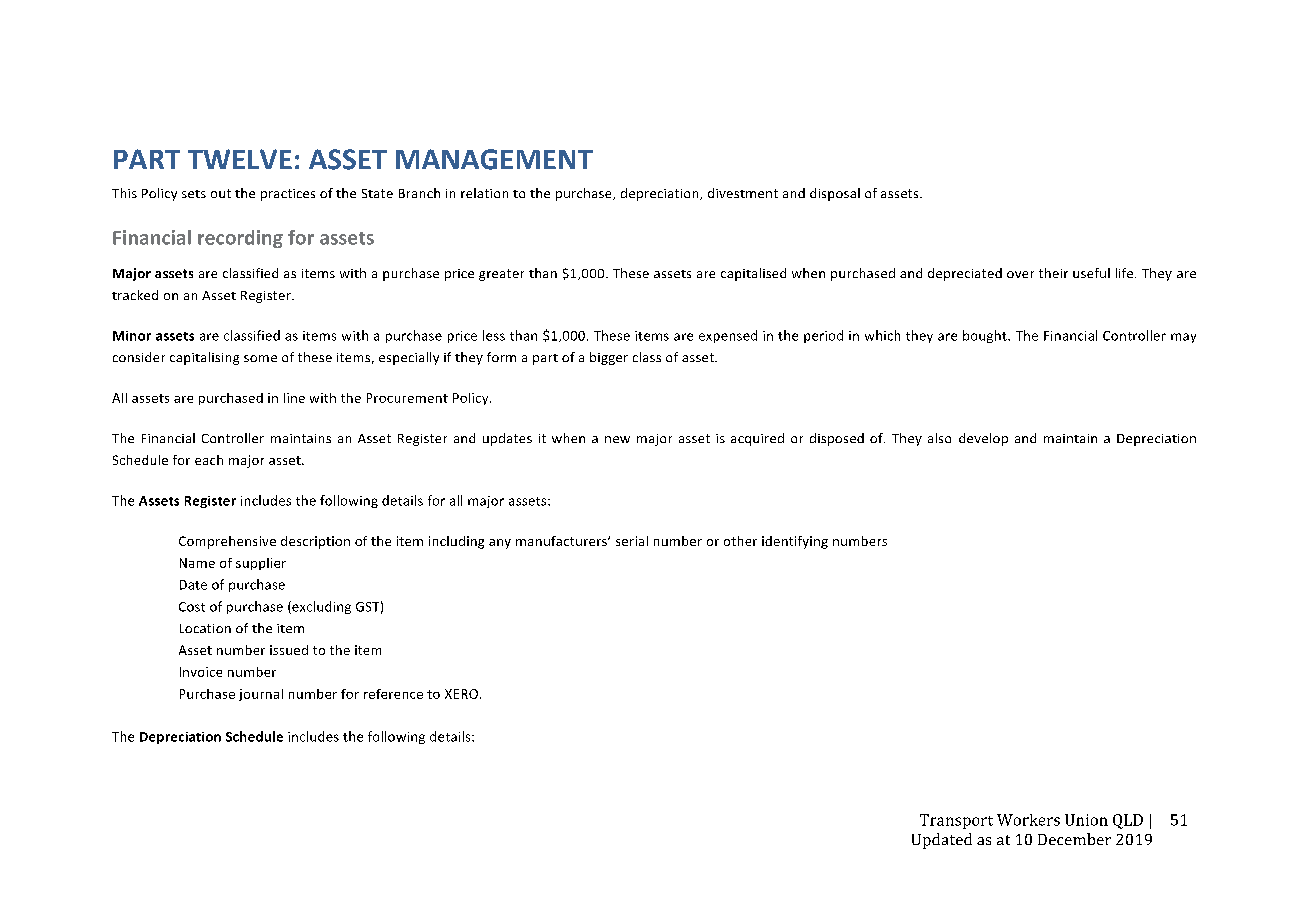 The height and width of the screenshot is (924, 1309). What do you see at coordinates (609, 358) in the screenshot?
I see `bigger` at bounding box center [609, 358].
